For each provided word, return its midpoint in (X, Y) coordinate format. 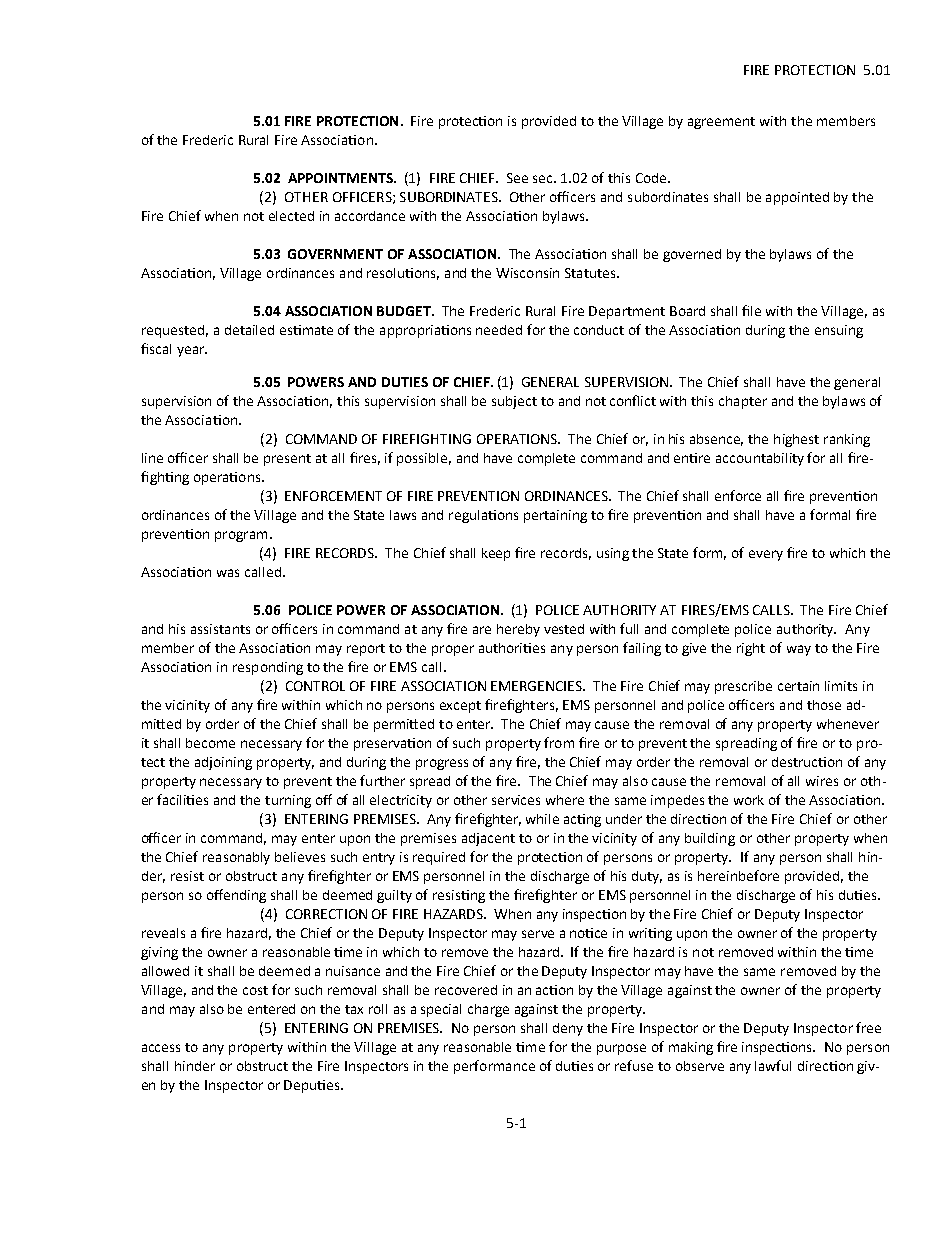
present (287, 460)
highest (796, 440)
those (824, 705)
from (559, 742)
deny (568, 1029)
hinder (195, 1066)
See (517, 178)
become (210, 743)
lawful (773, 1065)
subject (514, 402)
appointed (797, 198)
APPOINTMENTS (341, 178)
